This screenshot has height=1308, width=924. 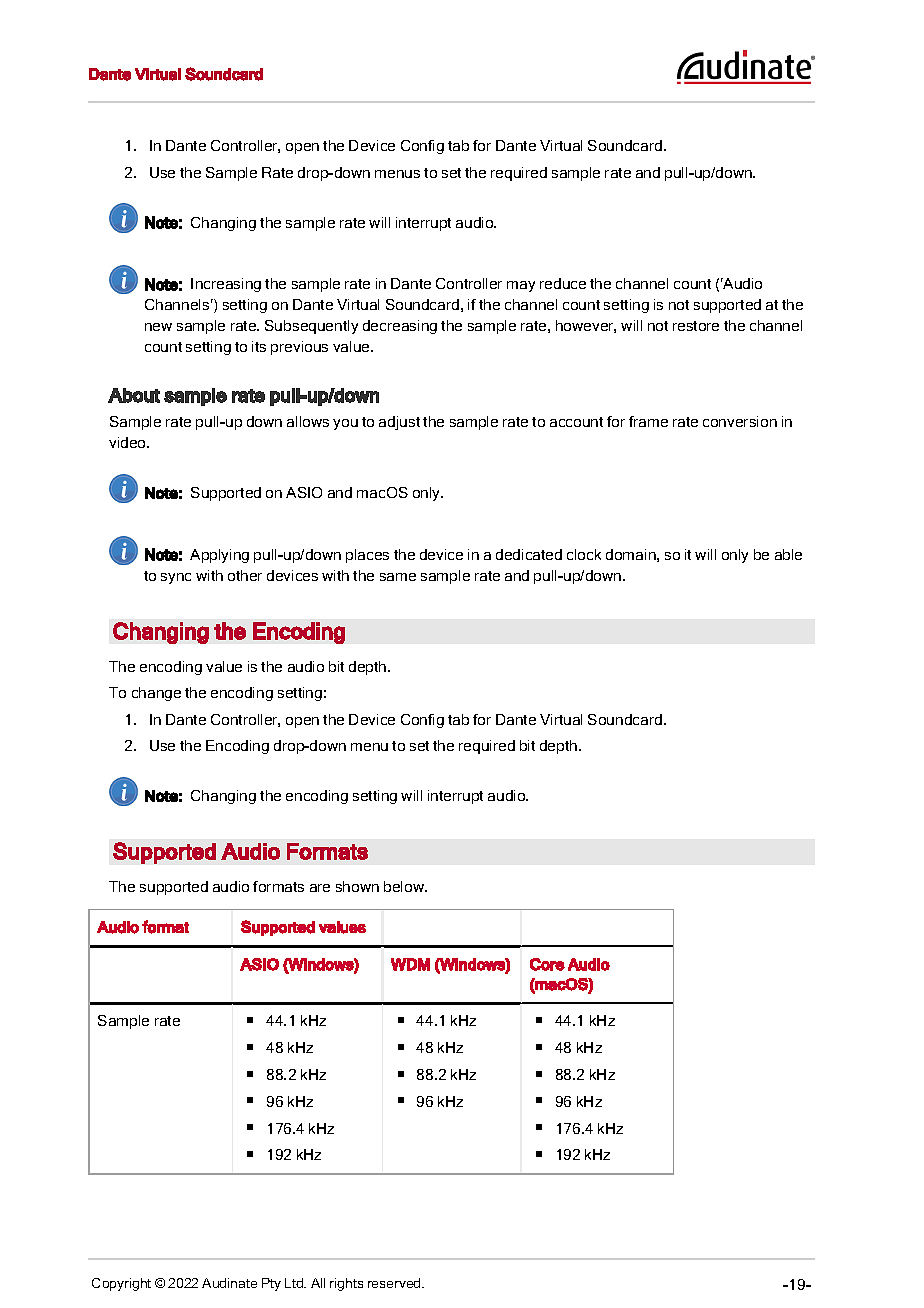 What do you see at coordinates (410, 964) in the screenshot?
I see `WDM` at bounding box center [410, 964].
